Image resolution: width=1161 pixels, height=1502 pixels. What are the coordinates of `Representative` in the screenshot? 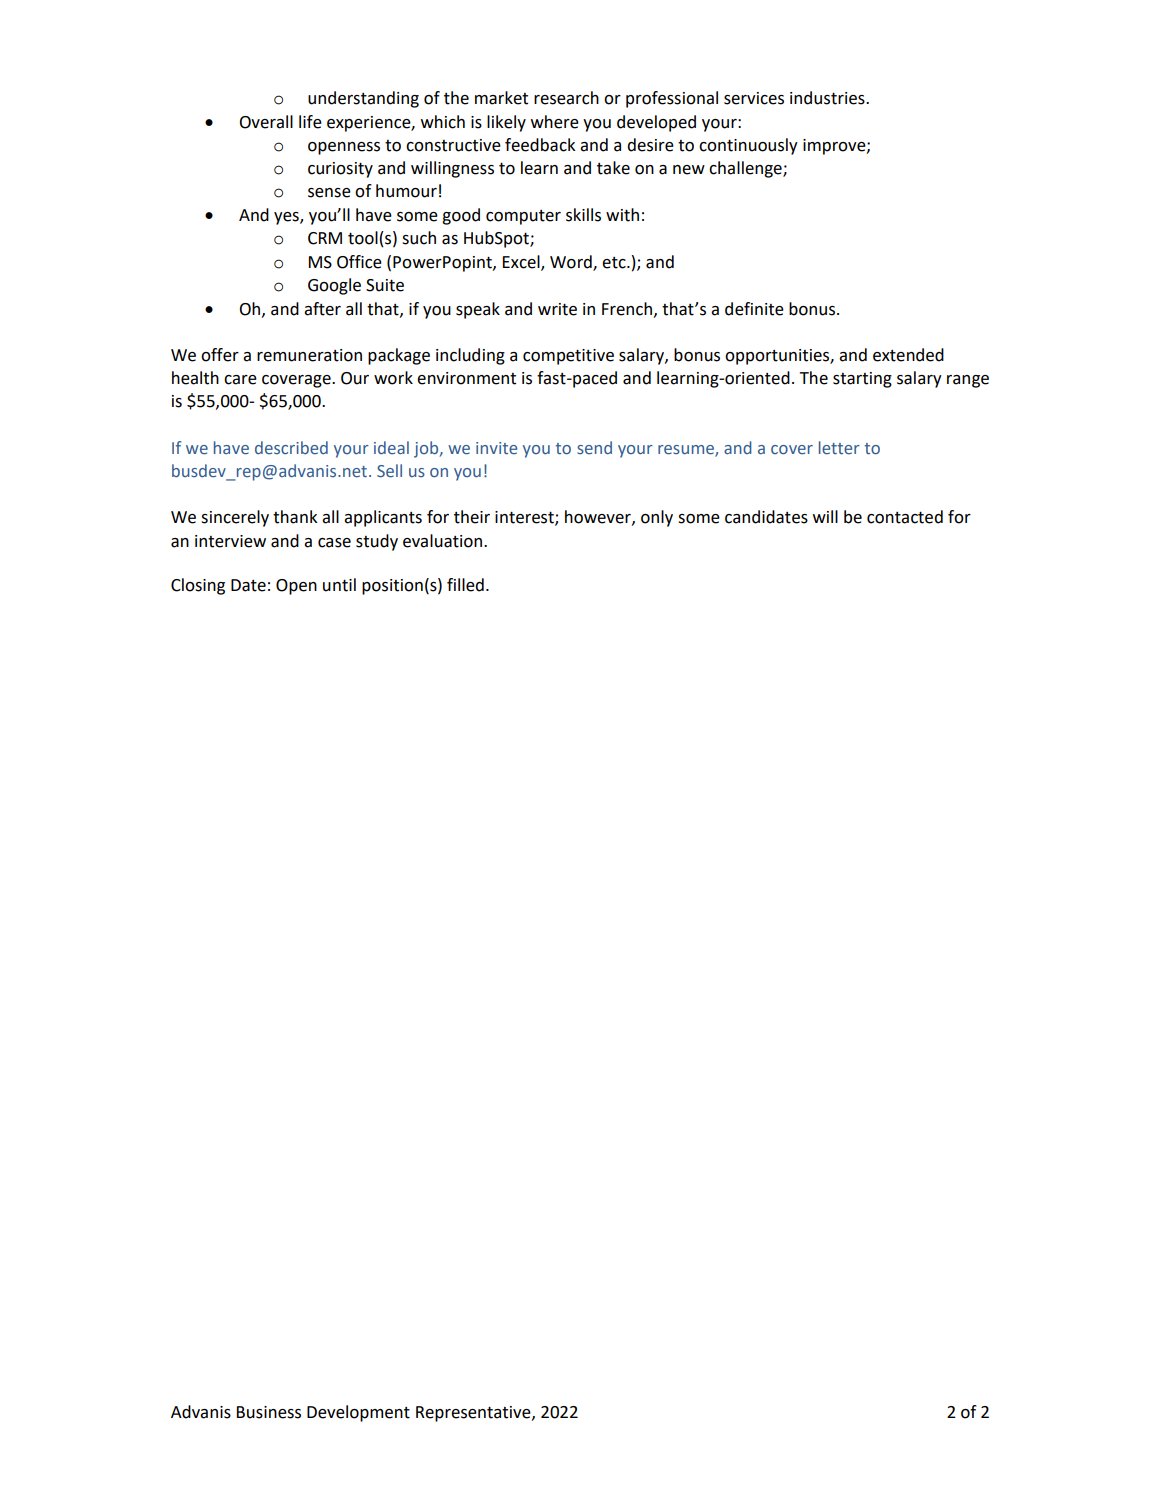 It's located at (474, 1414).
